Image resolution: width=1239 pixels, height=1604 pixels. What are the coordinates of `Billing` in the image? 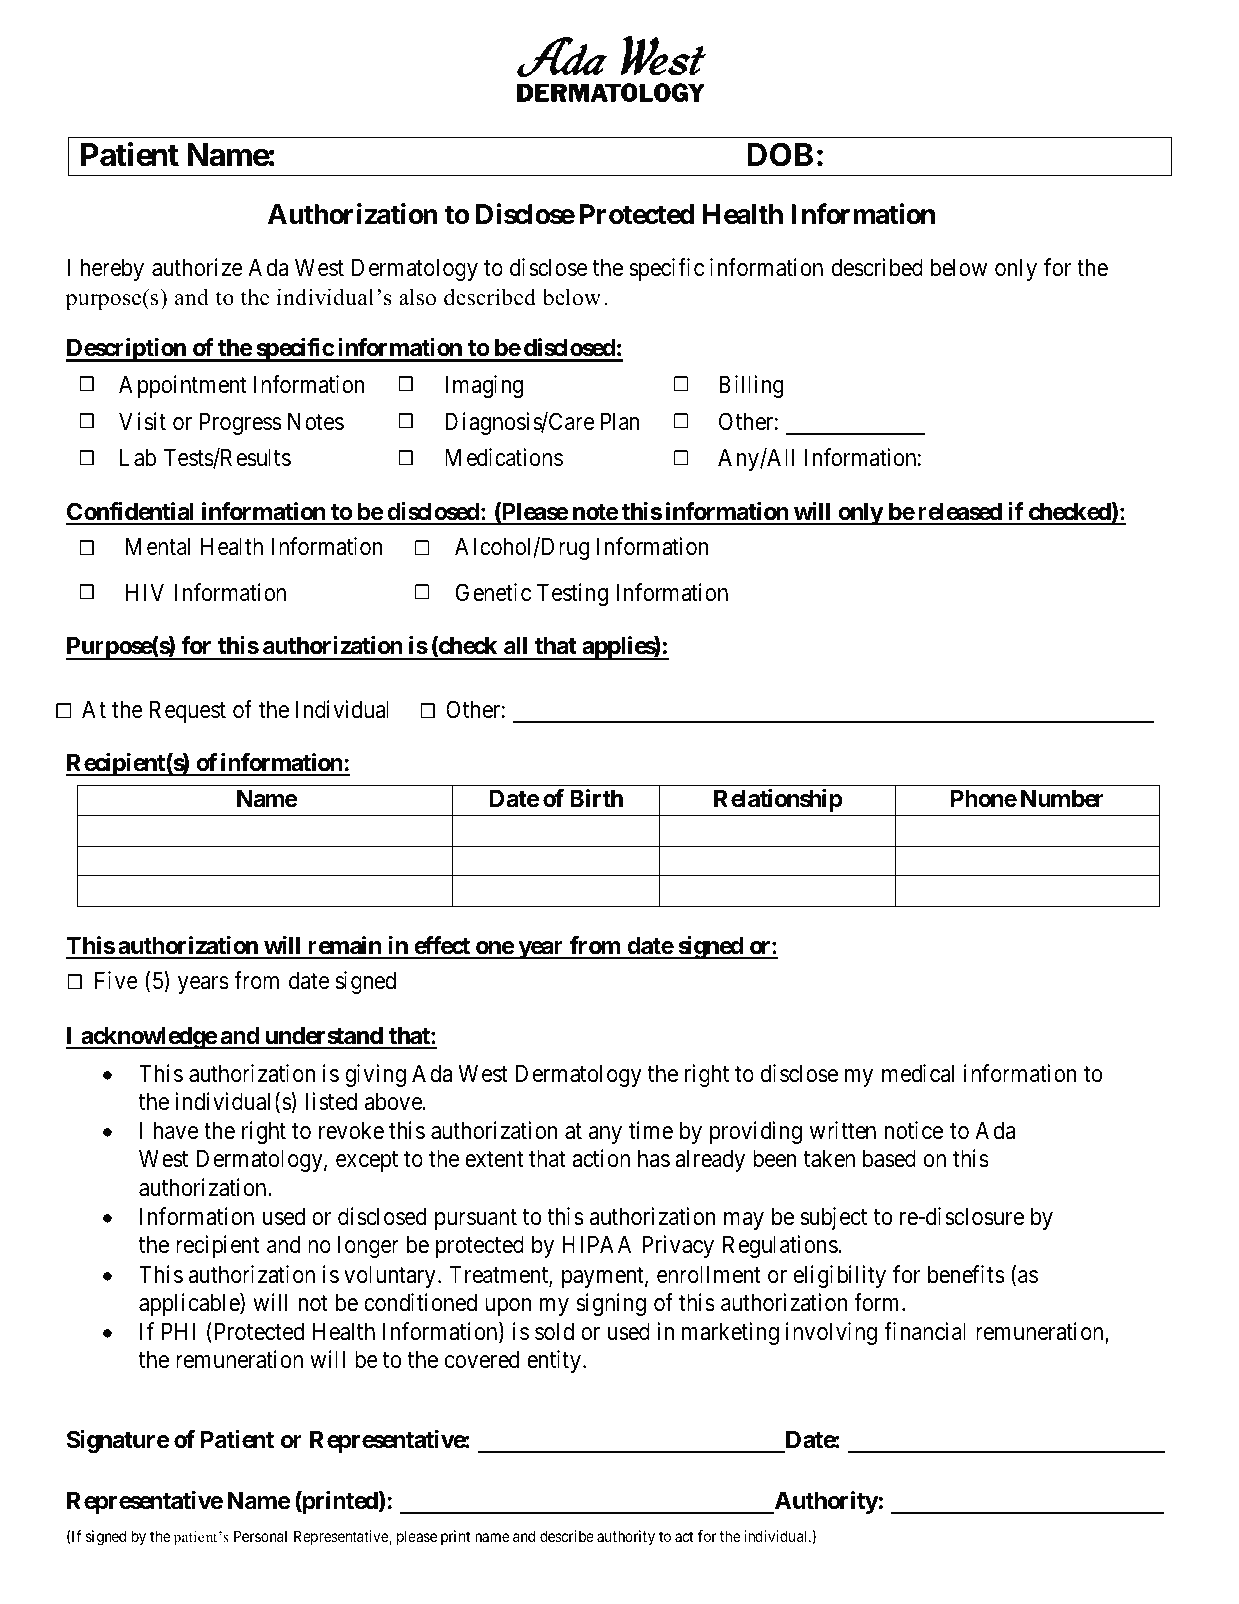 It's located at (751, 386).
